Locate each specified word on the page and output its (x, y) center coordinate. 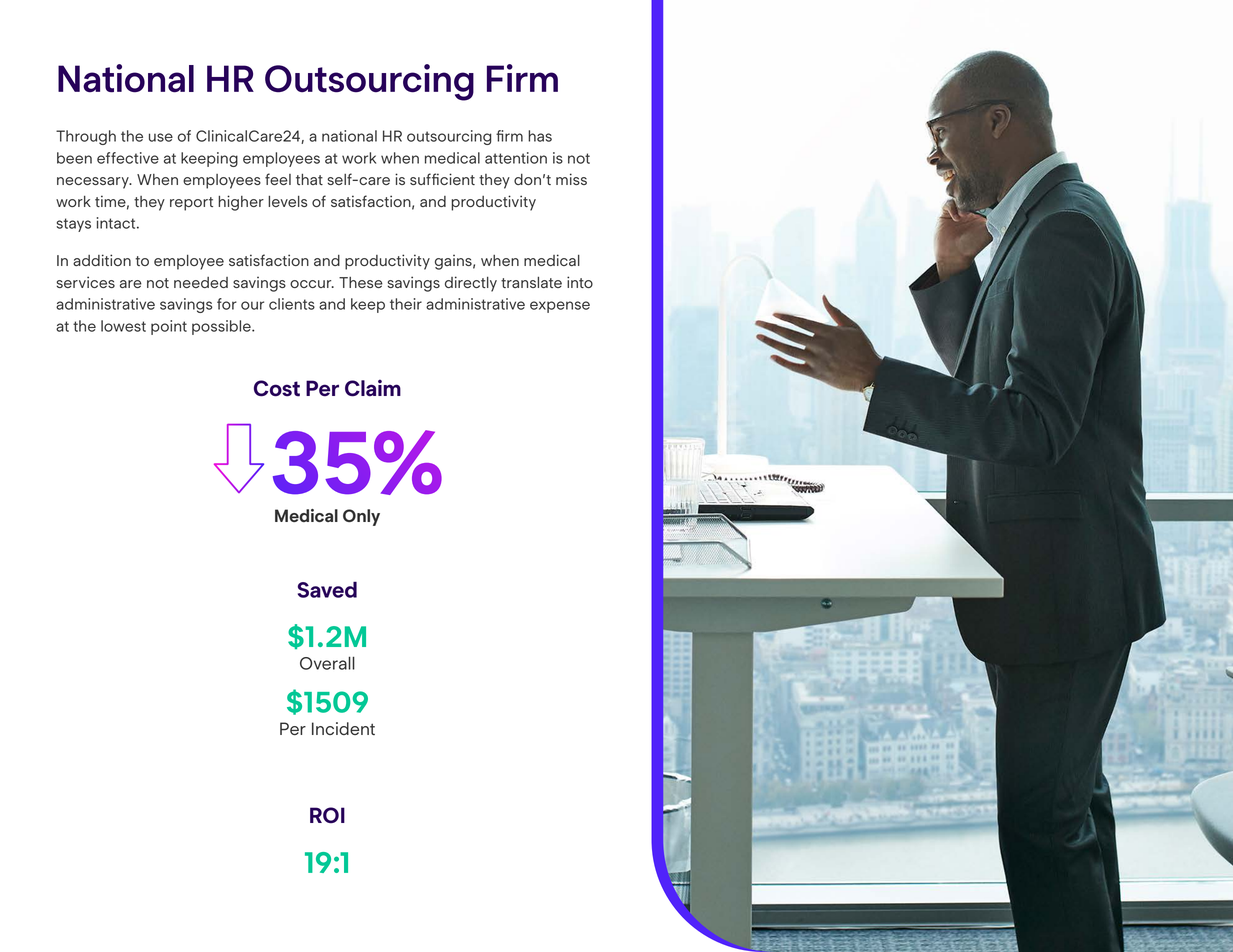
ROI (327, 815)
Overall (327, 663)
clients (292, 304)
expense (560, 307)
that (309, 179)
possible (222, 327)
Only (361, 517)
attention (516, 158)
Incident (343, 728)
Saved (327, 589)
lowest (123, 326)
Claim (373, 388)
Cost (277, 388)
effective (128, 158)
